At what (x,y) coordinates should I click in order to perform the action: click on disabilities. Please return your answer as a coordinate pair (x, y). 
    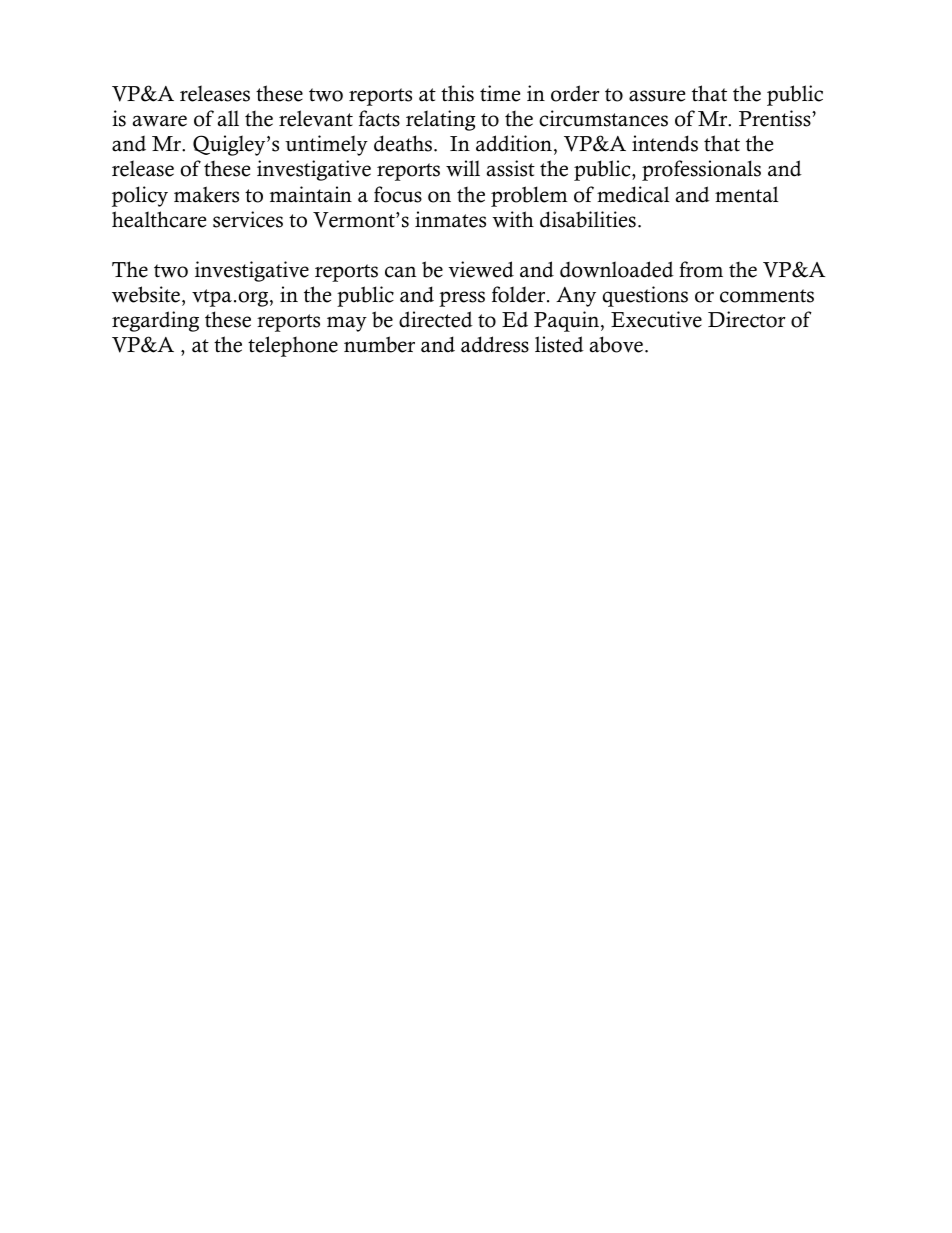
    Looking at the image, I should click on (588, 219).
